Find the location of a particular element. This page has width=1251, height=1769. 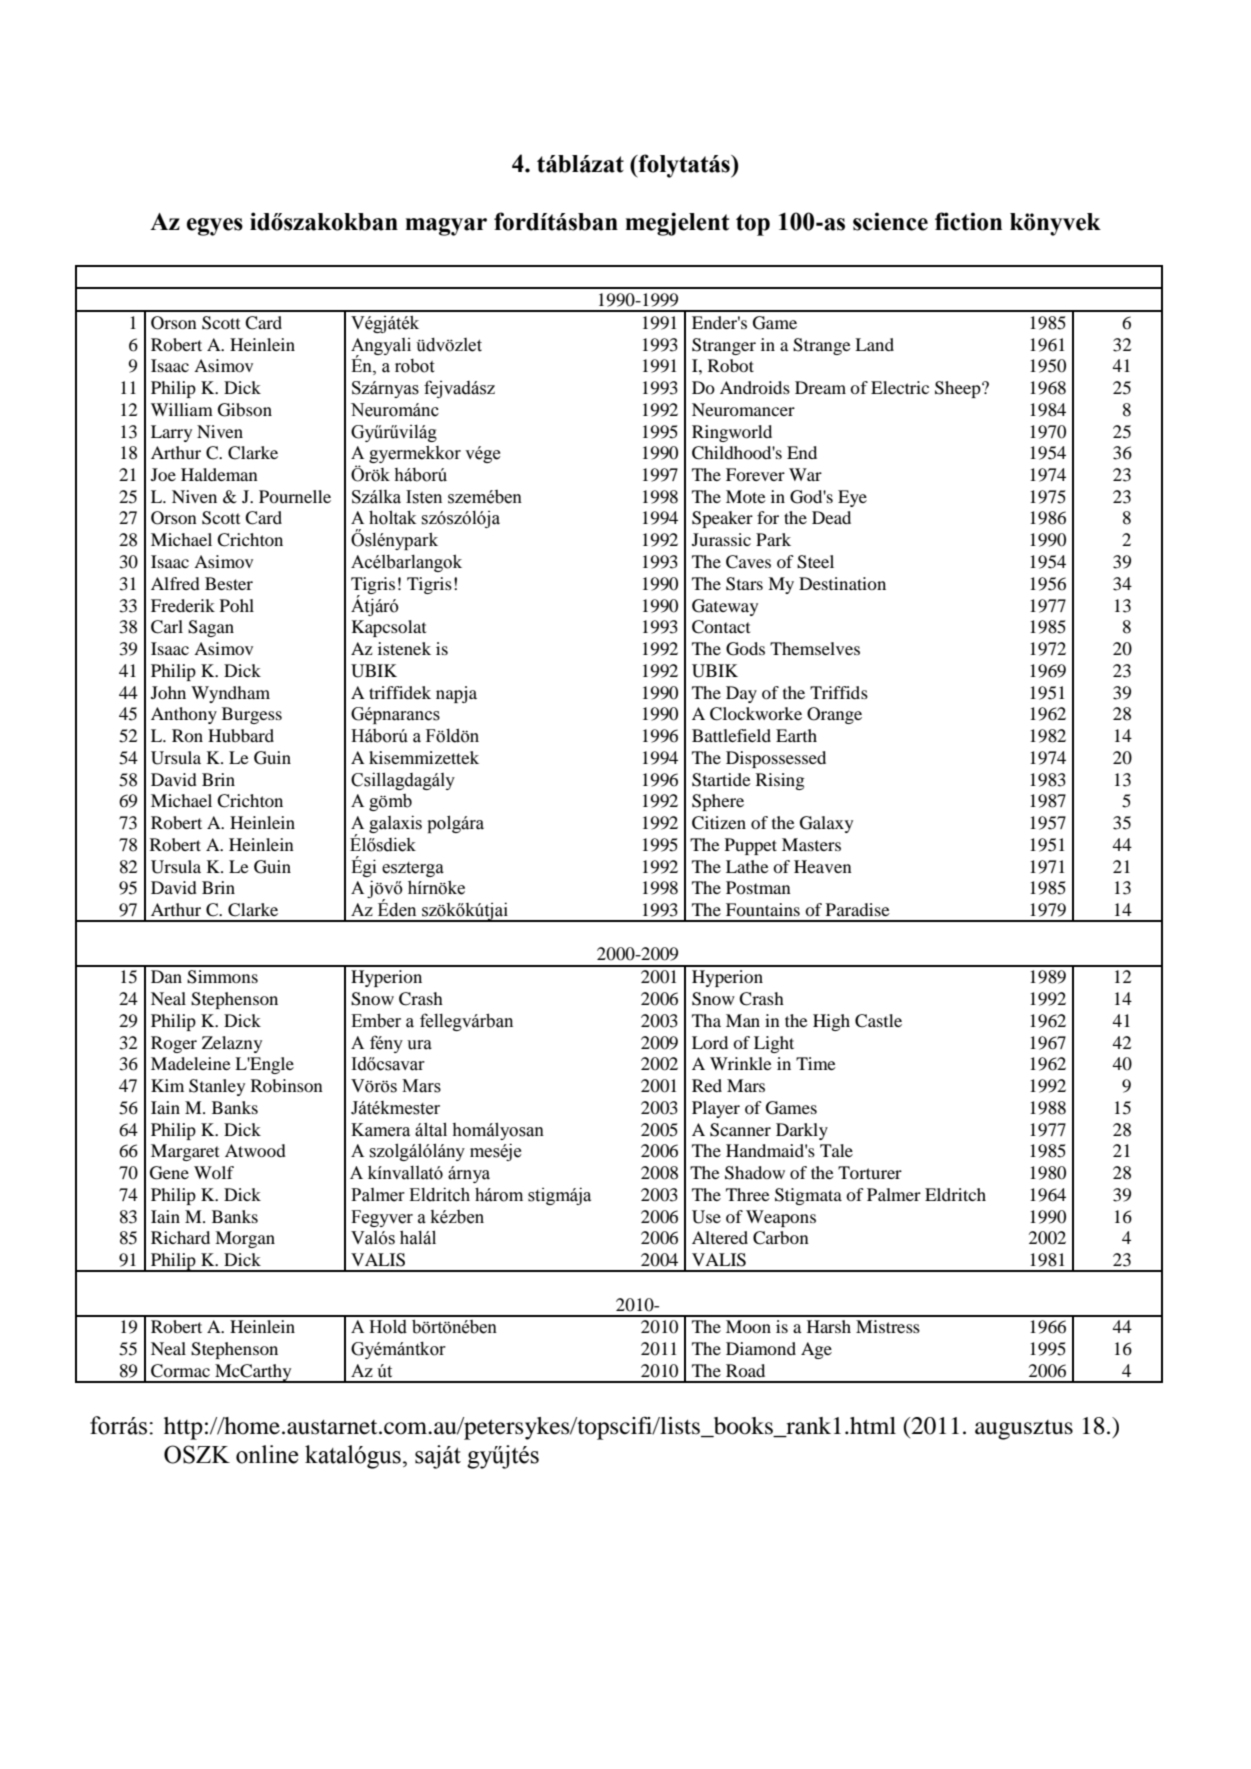

online is located at coordinates (267, 1454).
